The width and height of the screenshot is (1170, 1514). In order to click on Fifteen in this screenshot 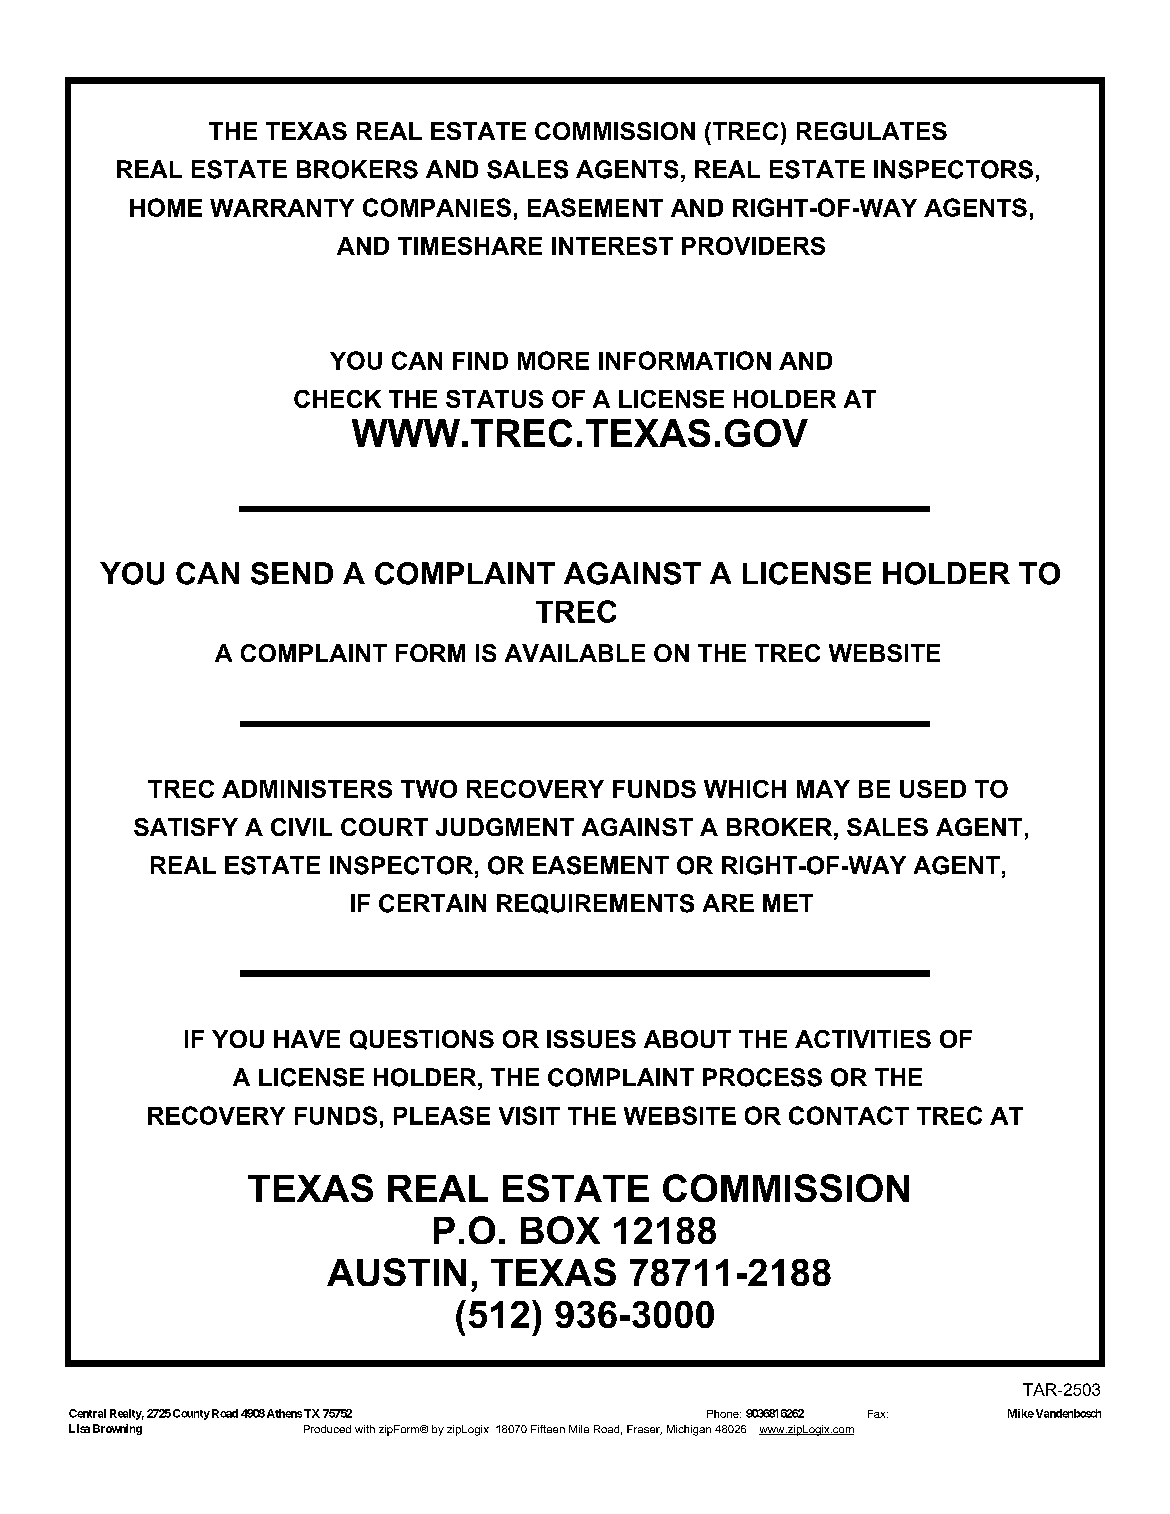, I will do `click(548, 1429)`.
